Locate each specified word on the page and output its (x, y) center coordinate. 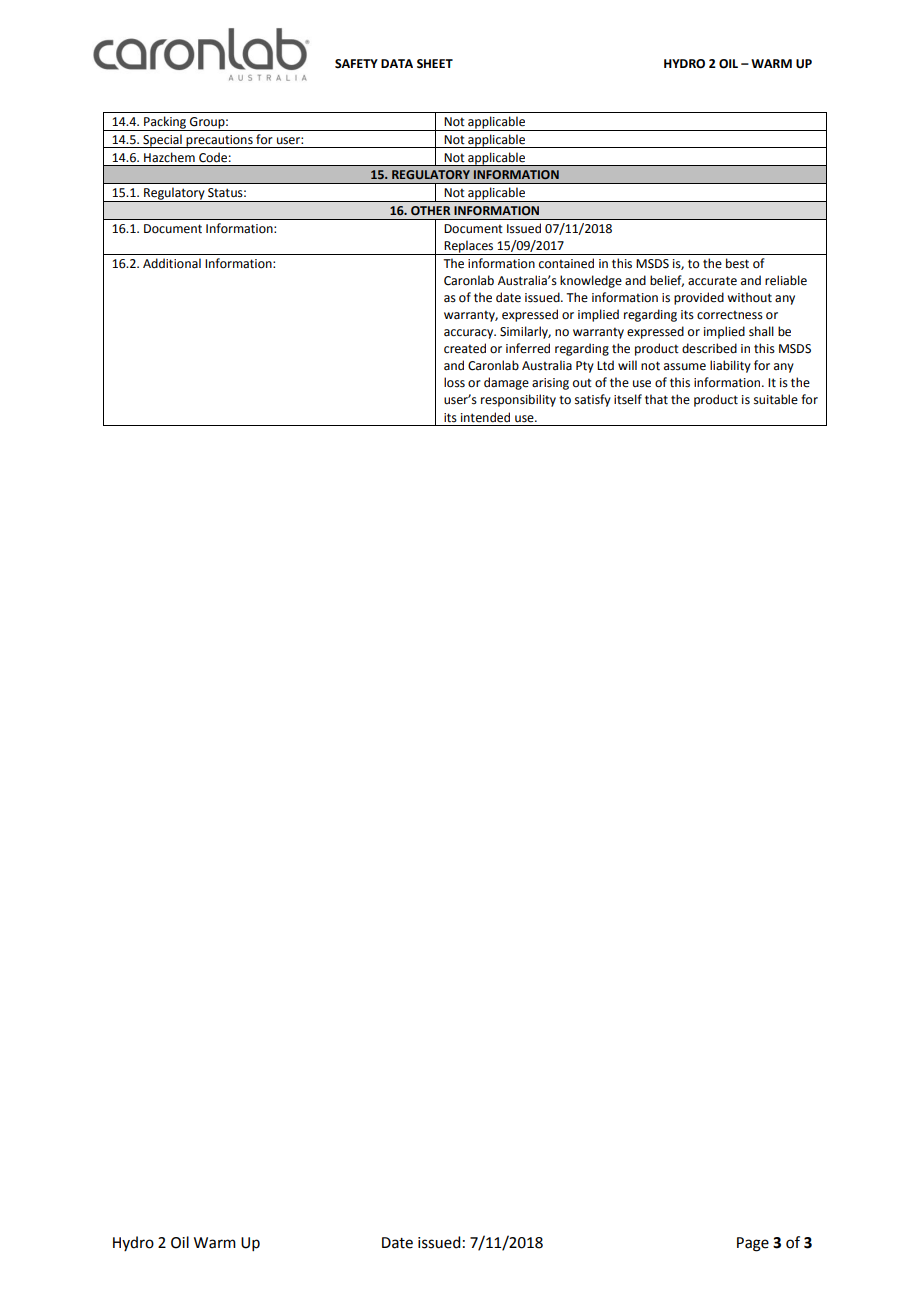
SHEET (435, 64)
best (737, 263)
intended (485, 417)
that (656, 399)
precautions (220, 141)
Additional (172, 263)
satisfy (593, 400)
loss (454, 382)
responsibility (518, 400)
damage (506, 383)
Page (753, 1244)
